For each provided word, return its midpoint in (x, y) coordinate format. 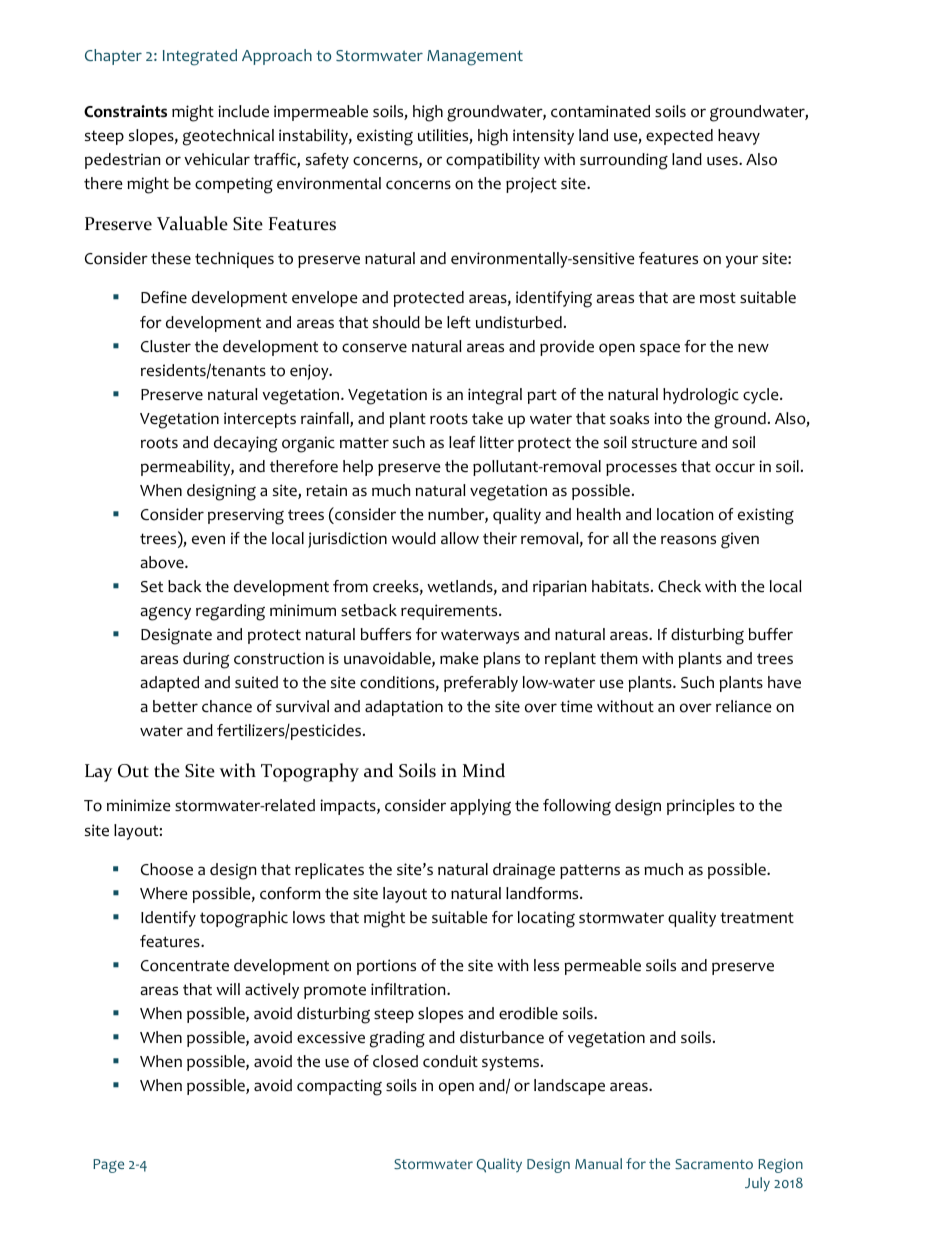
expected (679, 137)
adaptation (404, 708)
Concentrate (185, 966)
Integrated (200, 57)
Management (475, 58)
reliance (744, 706)
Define (164, 297)
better (175, 706)
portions (386, 967)
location (685, 514)
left (459, 322)
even (208, 540)
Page (108, 1166)
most (718, 298)
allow (460, 538)
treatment (757, 918)
